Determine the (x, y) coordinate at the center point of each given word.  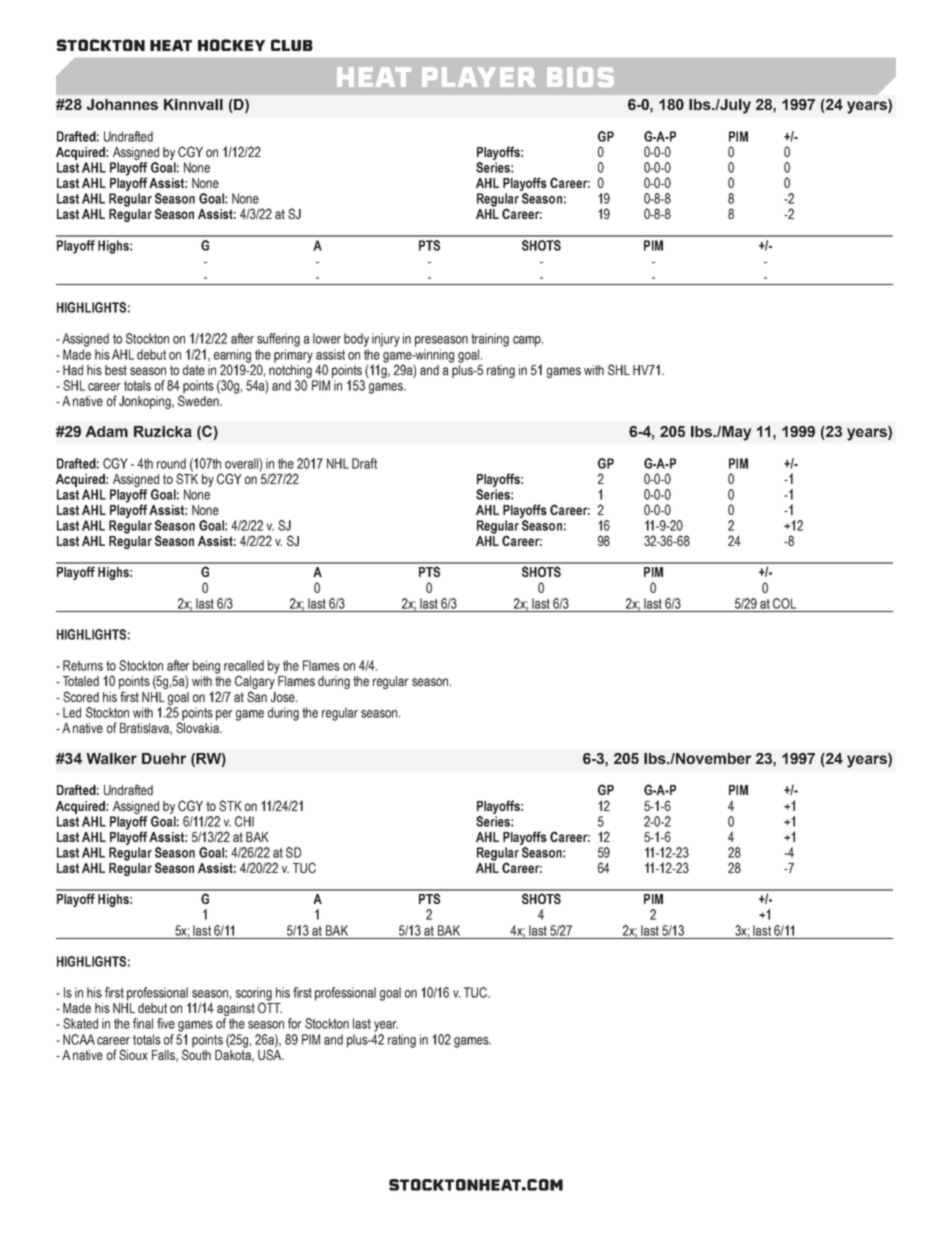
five (166, 1023)
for (295, 1023)
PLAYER (479, 77)
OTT (270, 1006)
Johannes (122, 104)
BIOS (580, 77)
